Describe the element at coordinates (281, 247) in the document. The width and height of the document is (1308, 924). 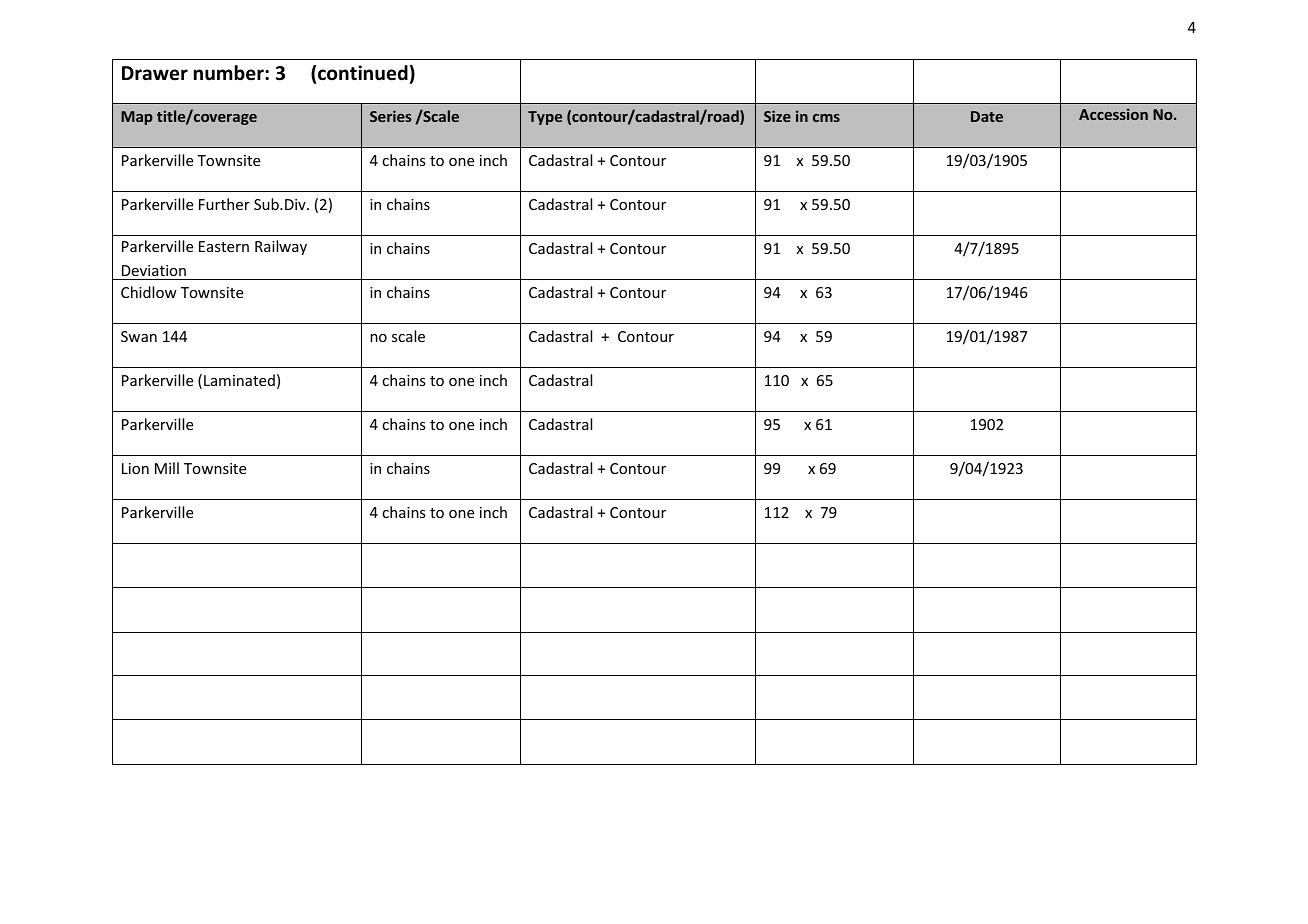
I see `Railway` at that location.
